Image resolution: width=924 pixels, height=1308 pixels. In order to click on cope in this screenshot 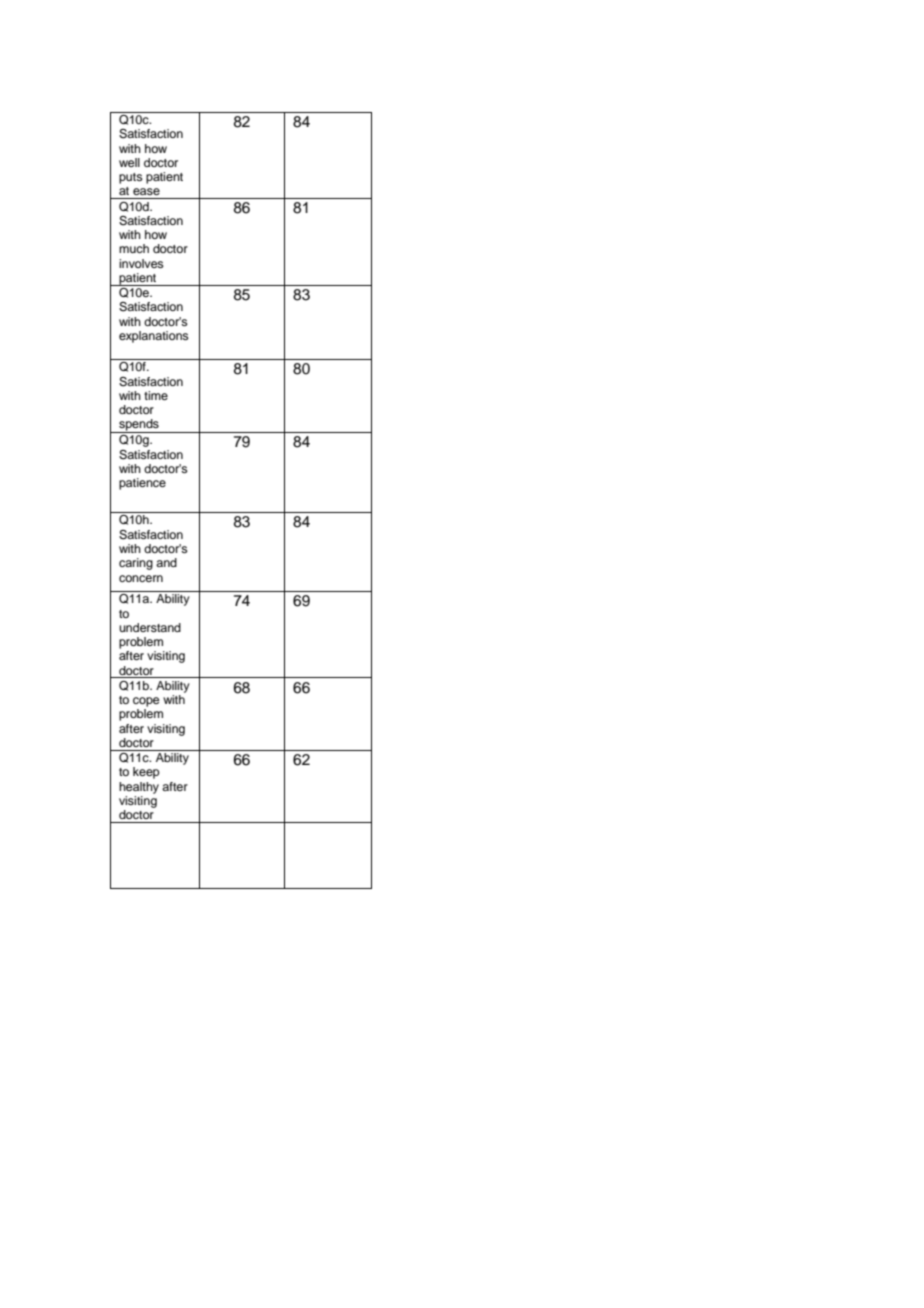, I will do `click(146, 702)`.
